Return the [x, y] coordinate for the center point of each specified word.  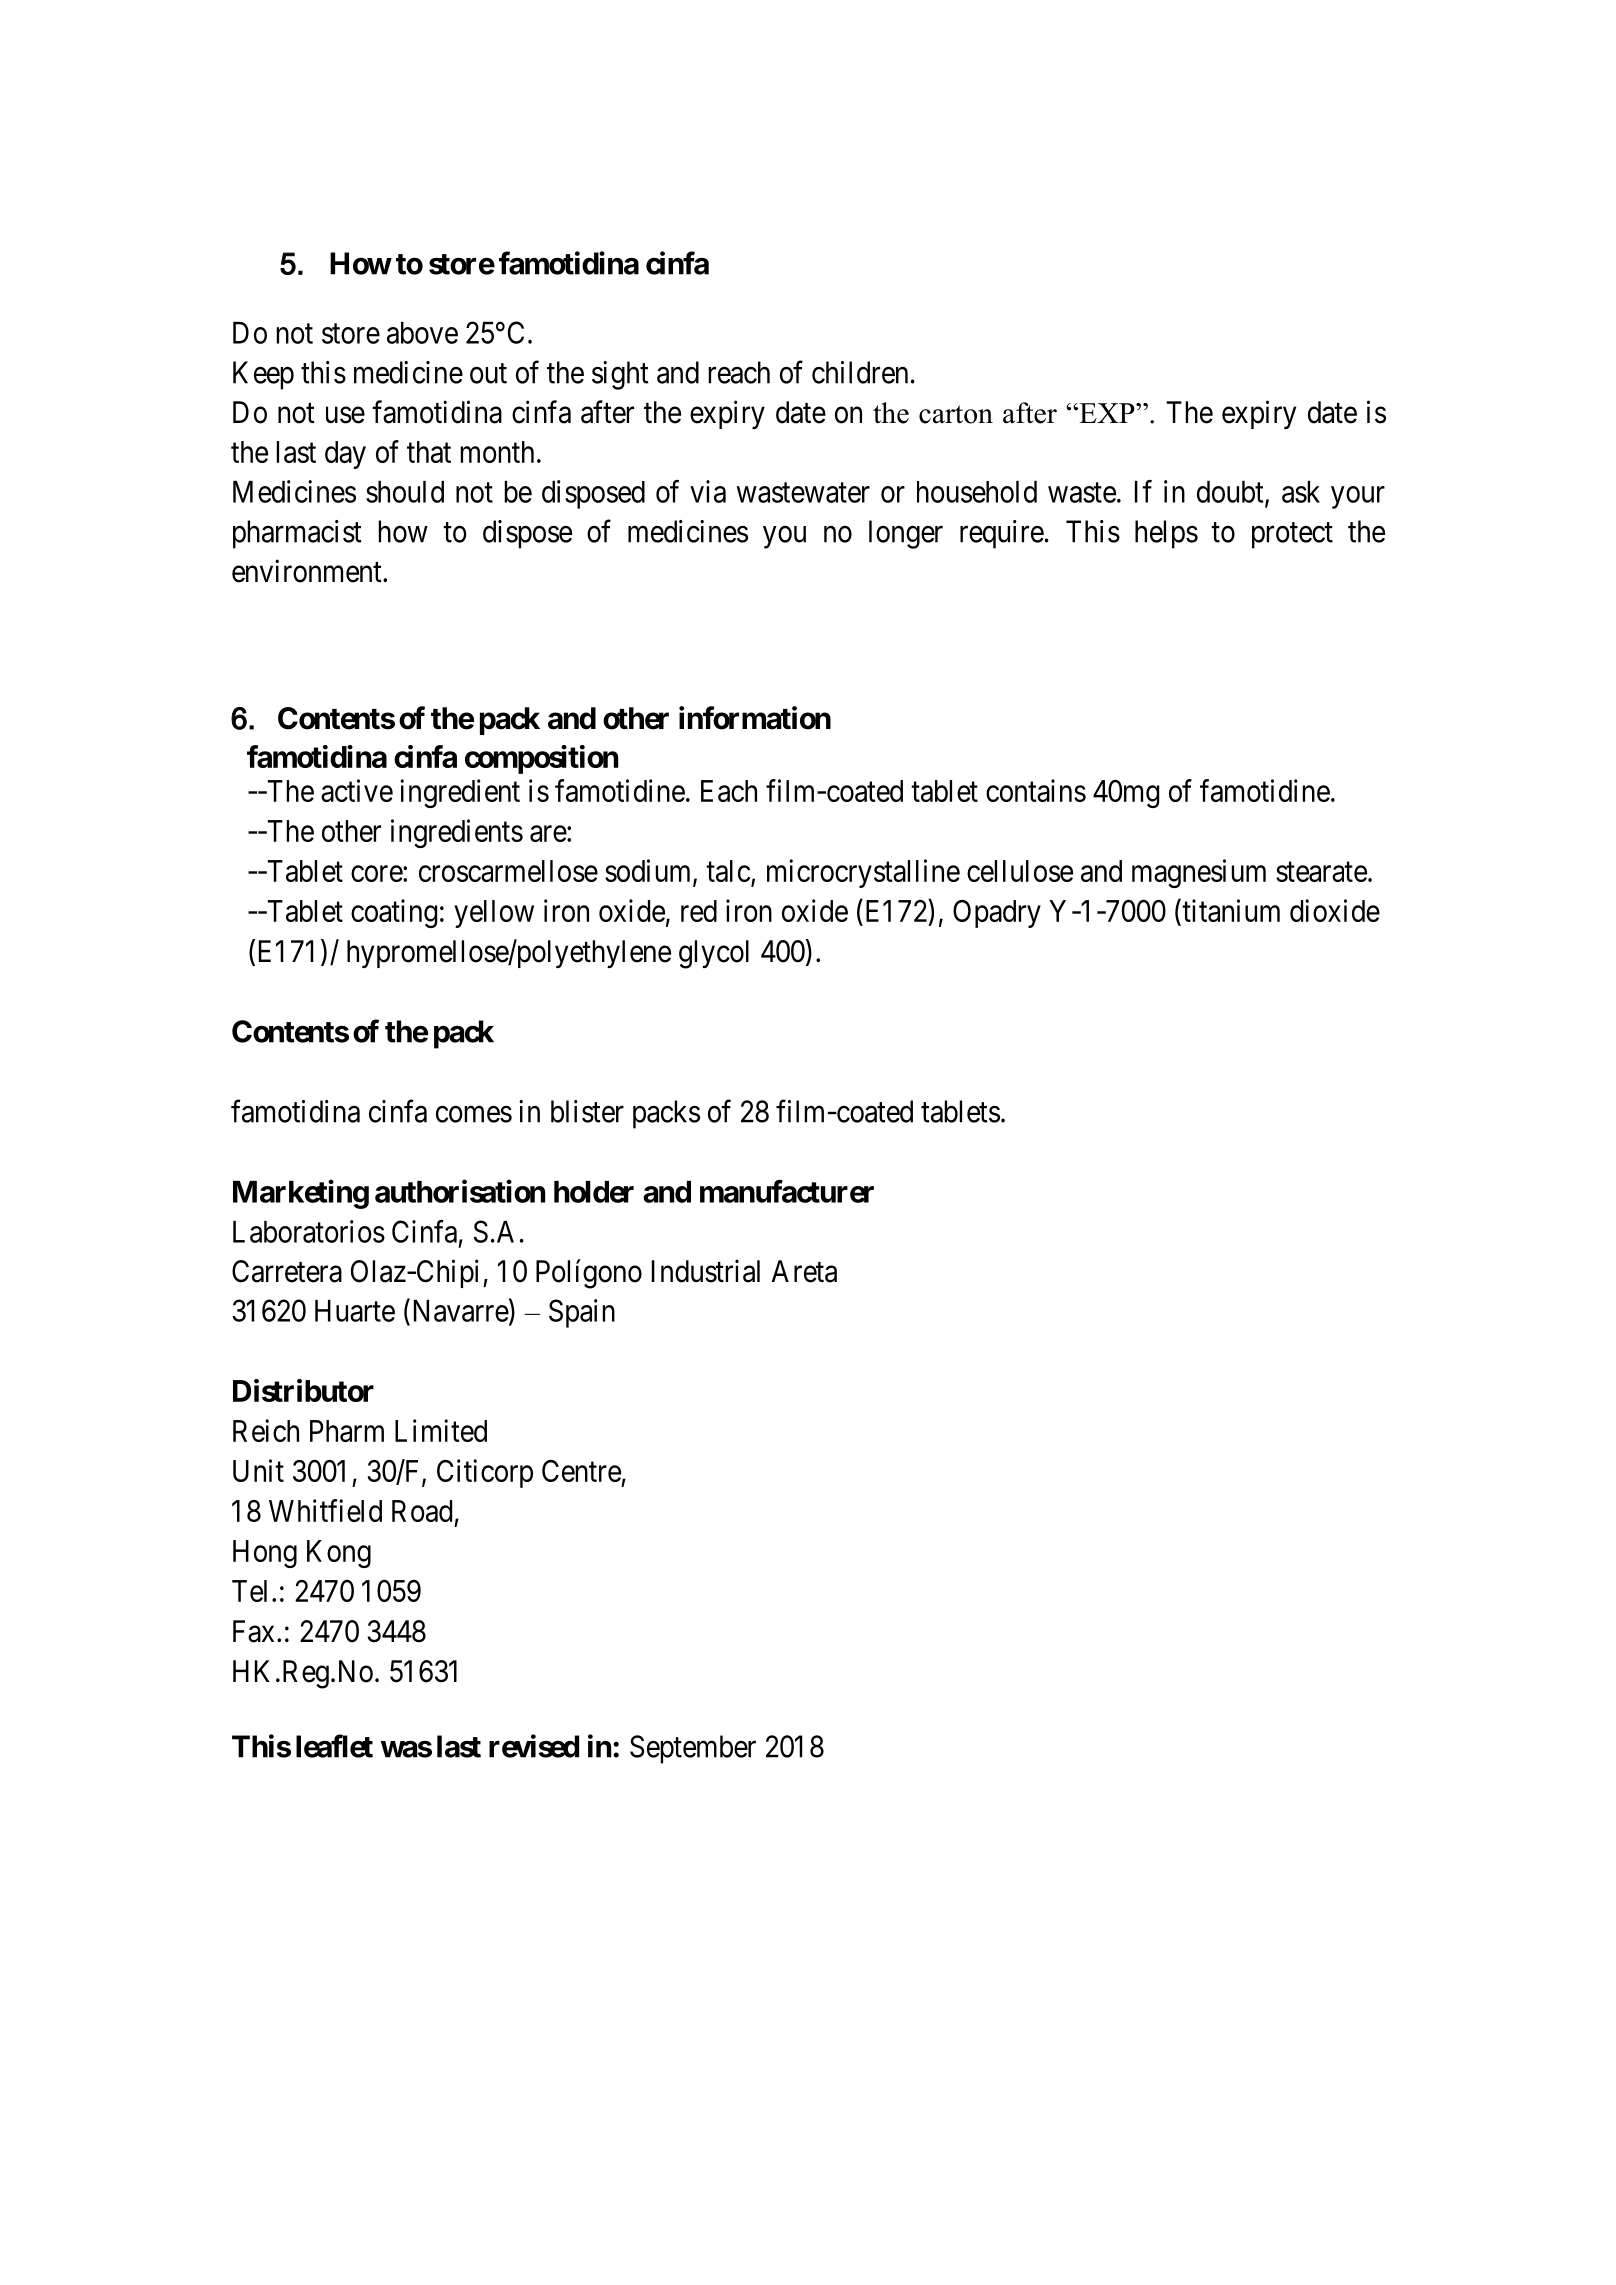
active [357, 790]
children [860, 372]
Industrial [706, 1271]
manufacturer [787, 1191]
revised [534, 1746]
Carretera [287, 1271]
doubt [1231, 493]
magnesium [1199, 873]
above [422, 333]
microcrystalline [863, 873]
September [693, 1749]
